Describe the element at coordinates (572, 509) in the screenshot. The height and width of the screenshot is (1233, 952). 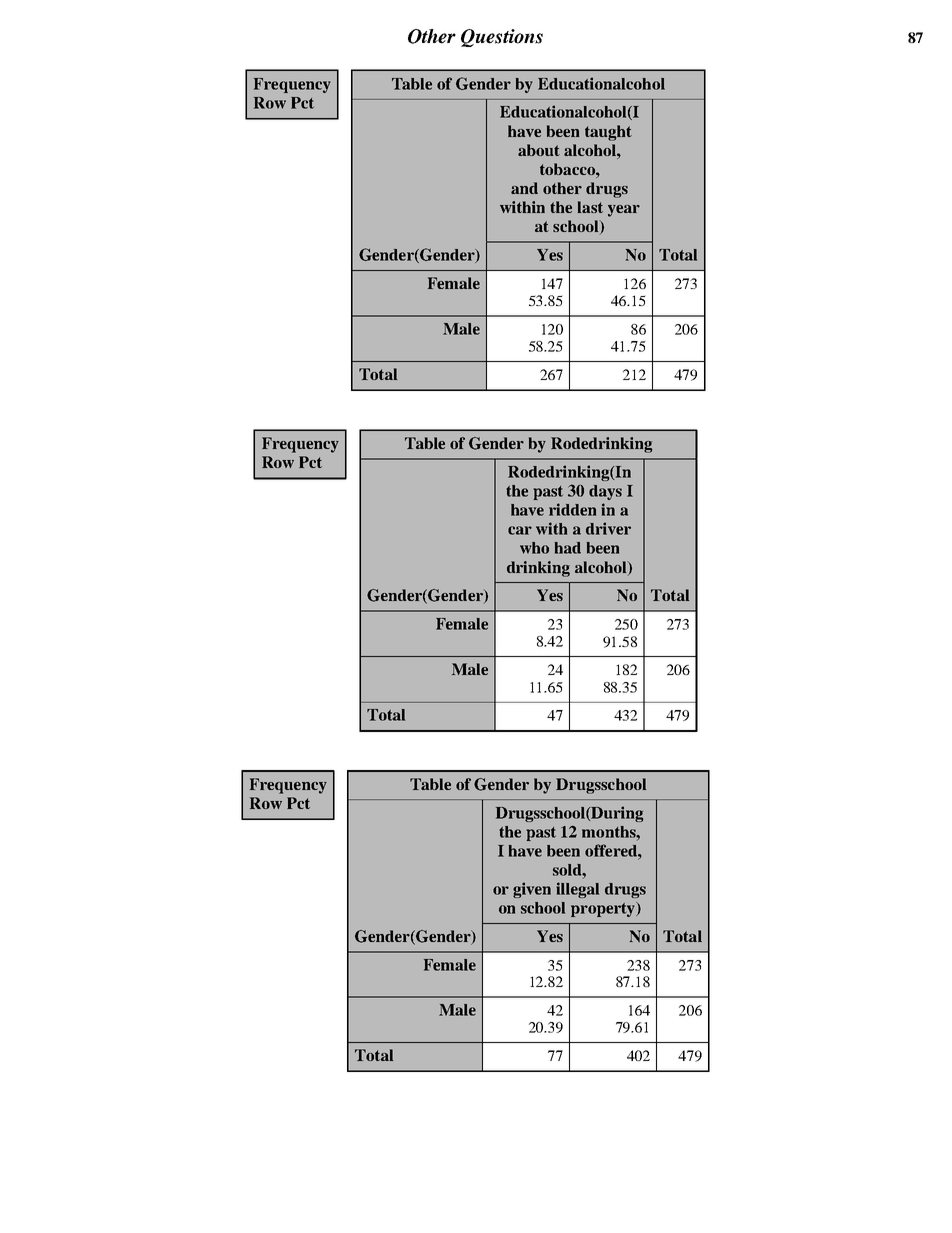
I see `ridden` at that location.
